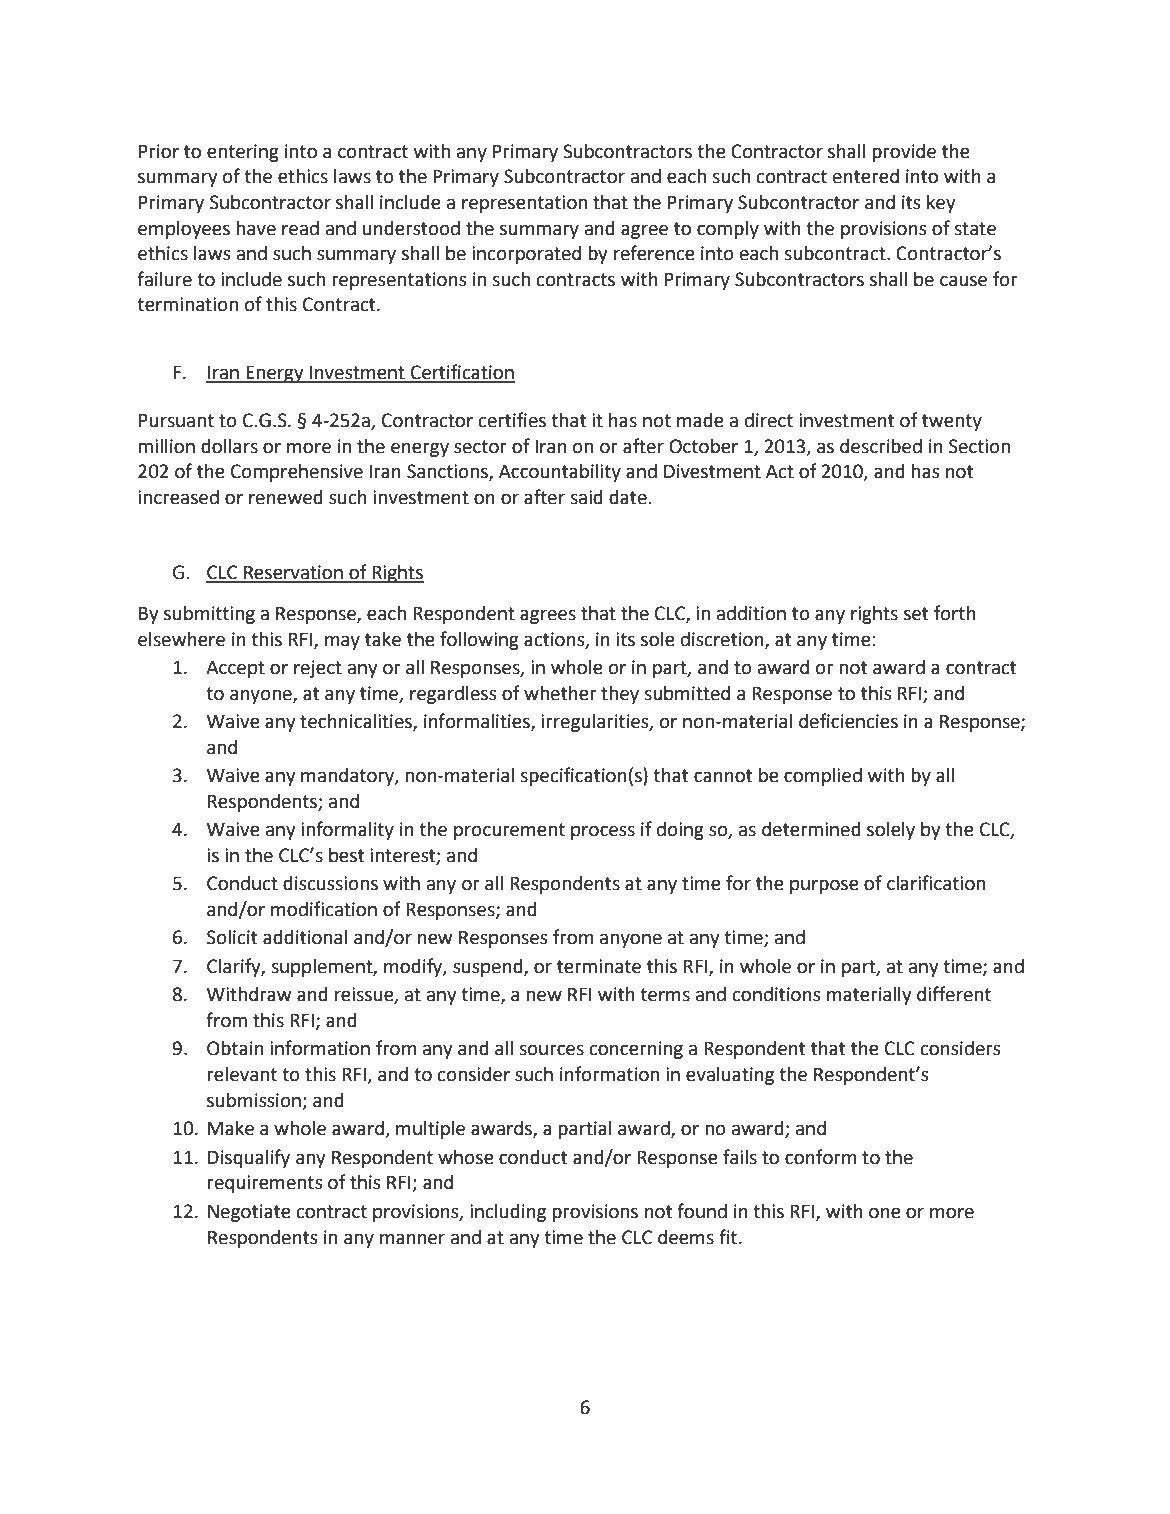  I want to click on incorporated, so click(526, 255).
